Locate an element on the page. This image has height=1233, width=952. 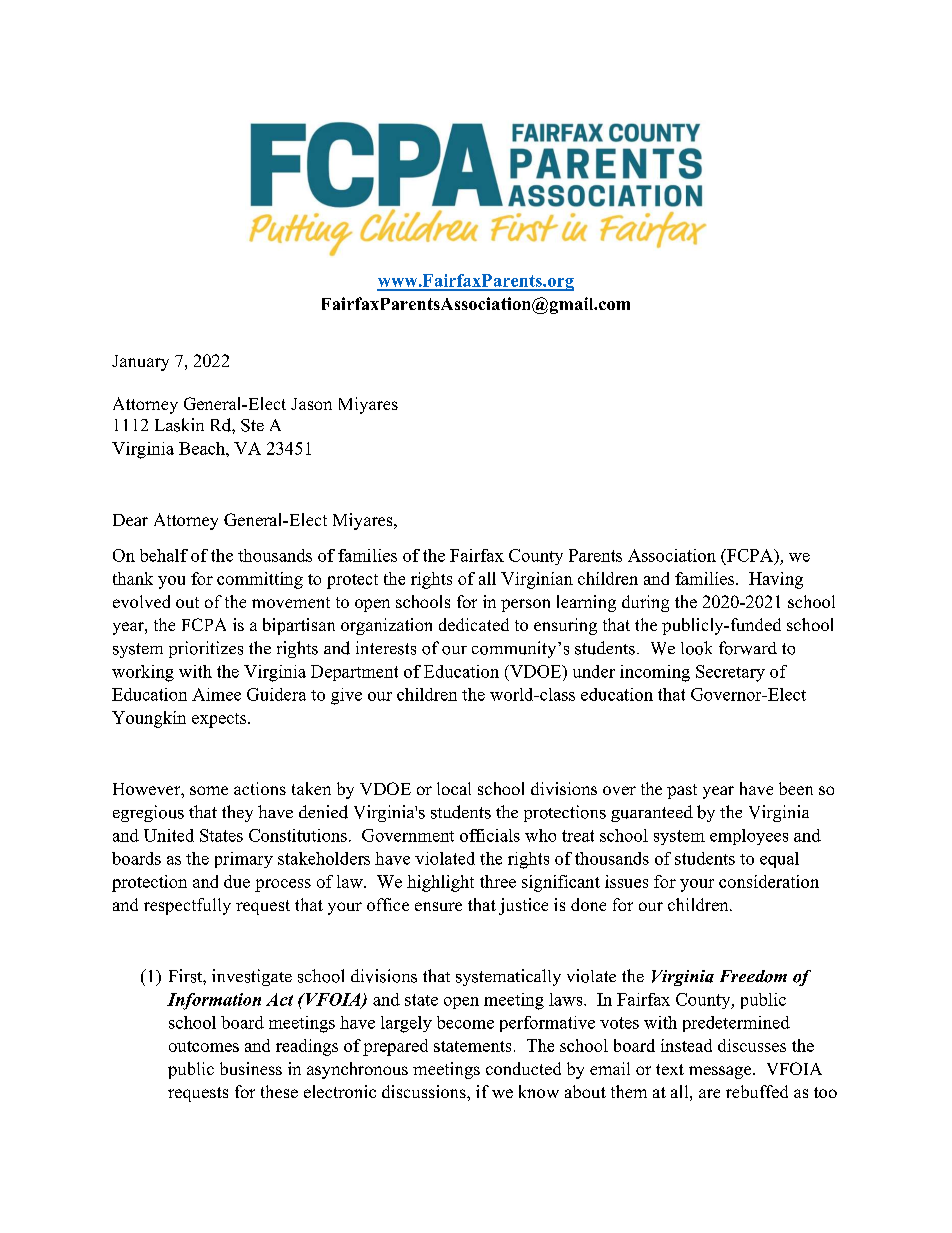
person is located at coordinates (525, 605).
